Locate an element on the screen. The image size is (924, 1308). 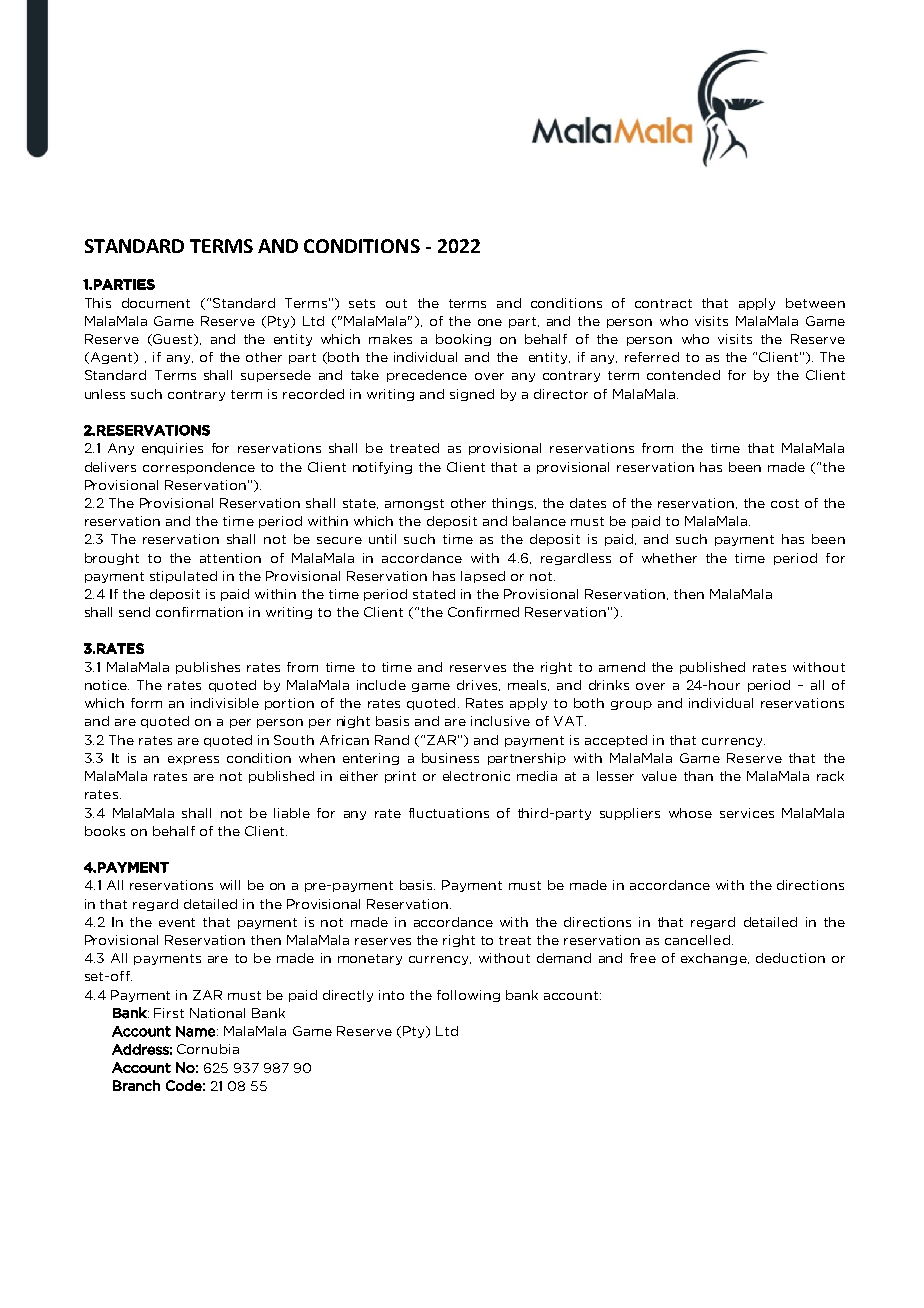
Guest is located at coordinates (173, 340).
